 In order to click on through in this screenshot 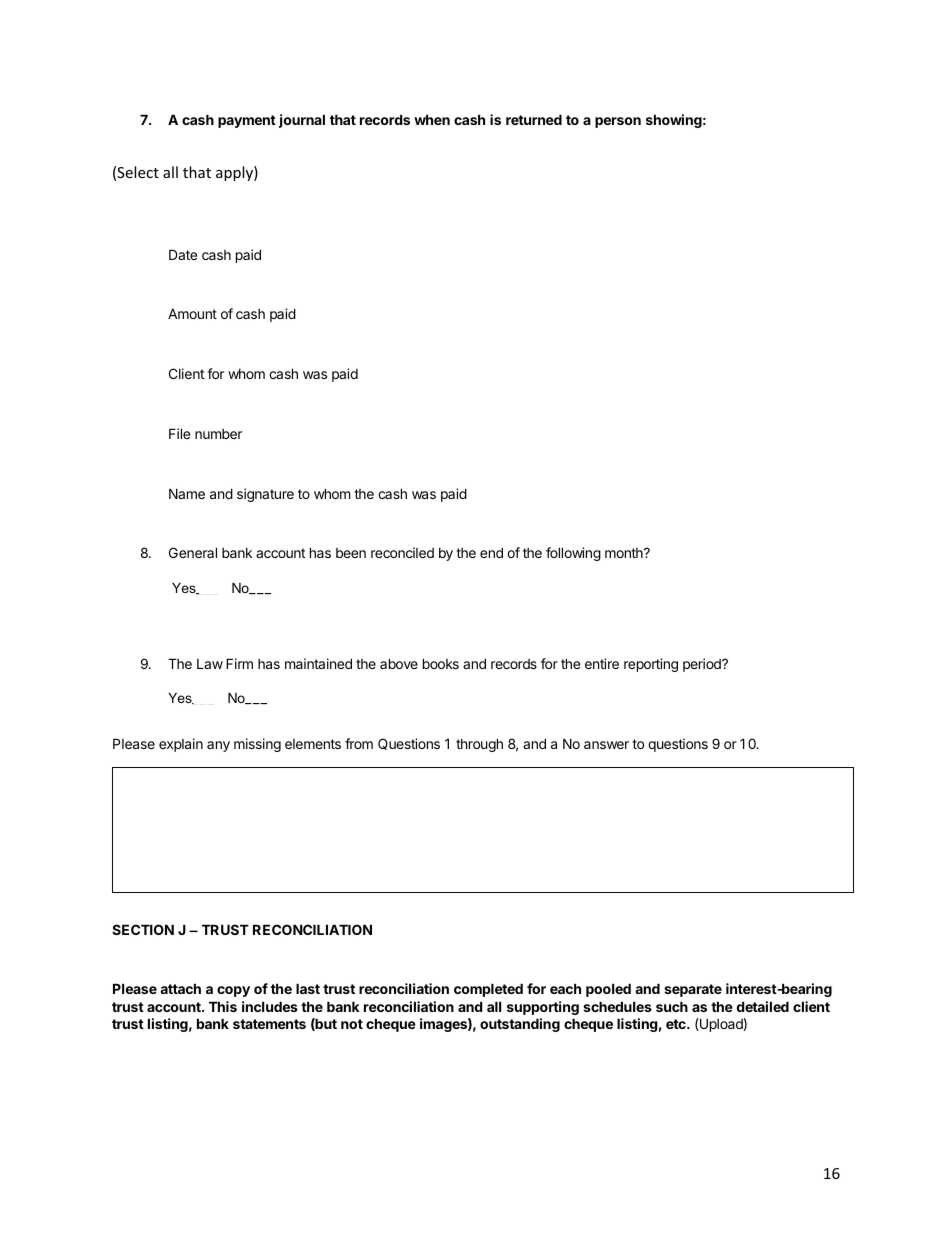, I will do `click(479, 745)`.
